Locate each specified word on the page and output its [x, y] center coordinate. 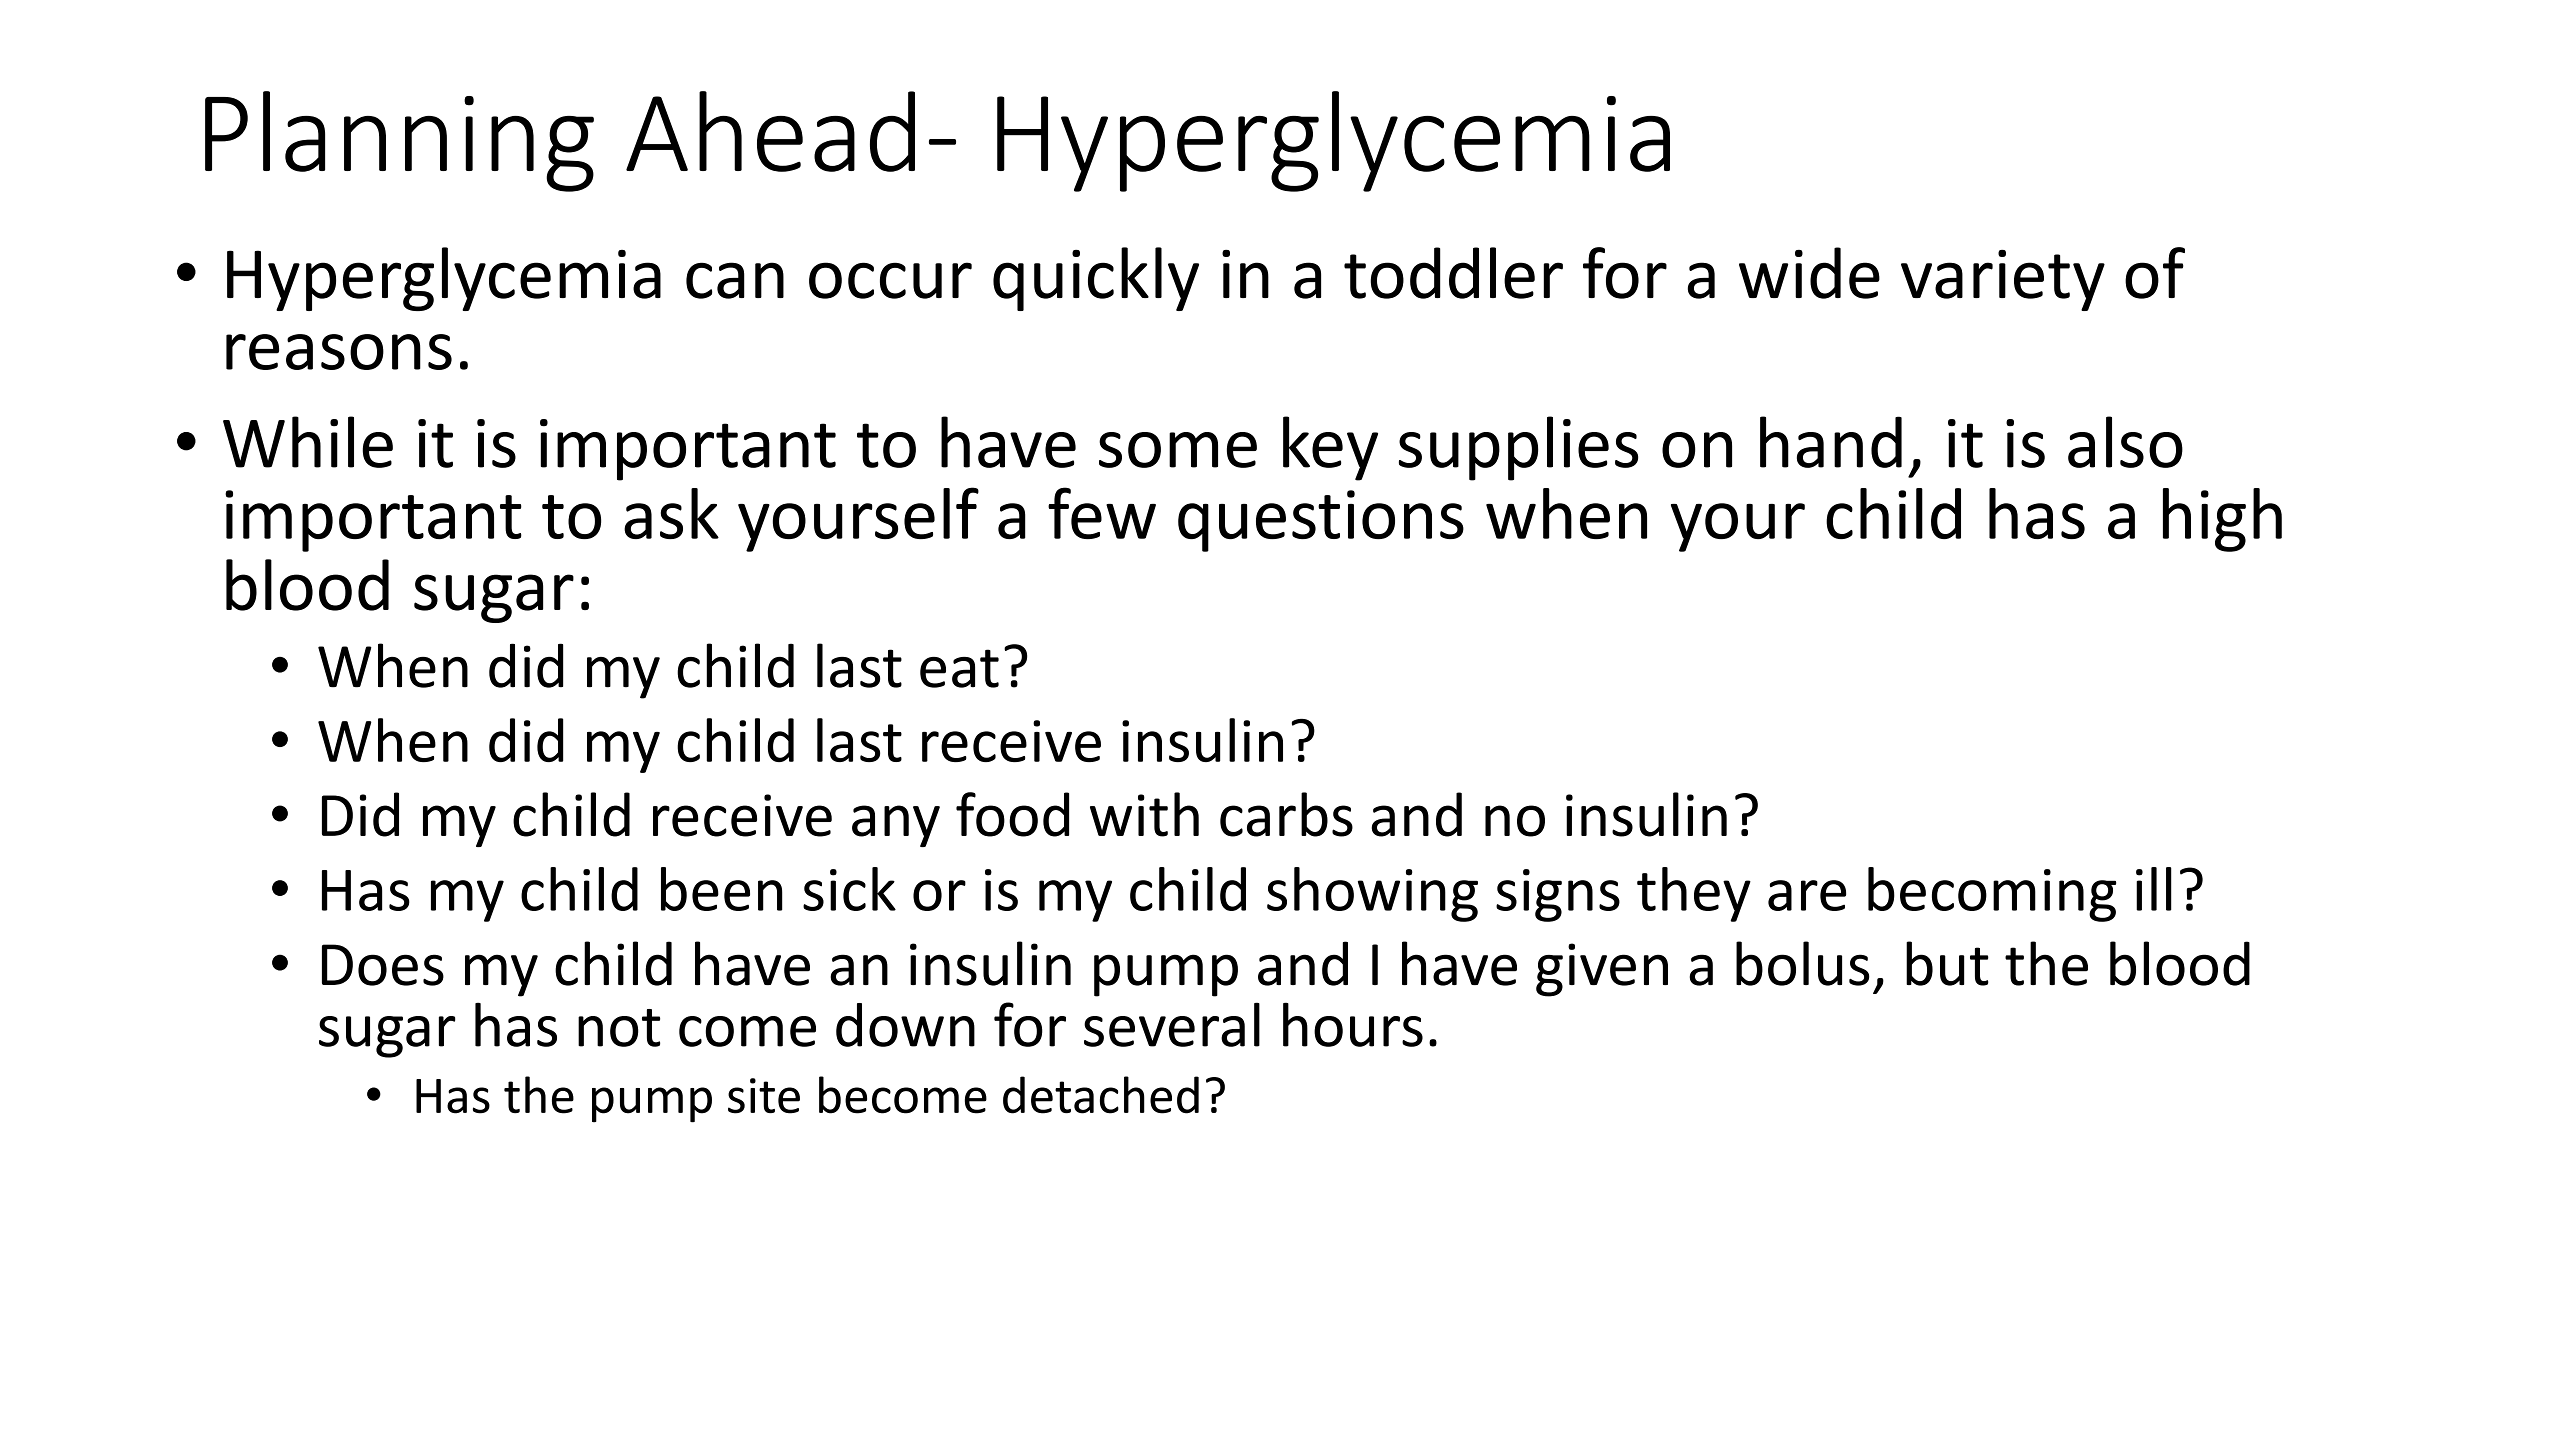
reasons [339, 352]
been [722, 889]
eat [959, 668]
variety [2003, 280]
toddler [1453, 273]
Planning [399, 141]
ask [671, 513]
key [1330, 448]
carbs [1286, 814]
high [2222, 520]
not [619, 1028]
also [2125, 442]
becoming [1992, 894]
